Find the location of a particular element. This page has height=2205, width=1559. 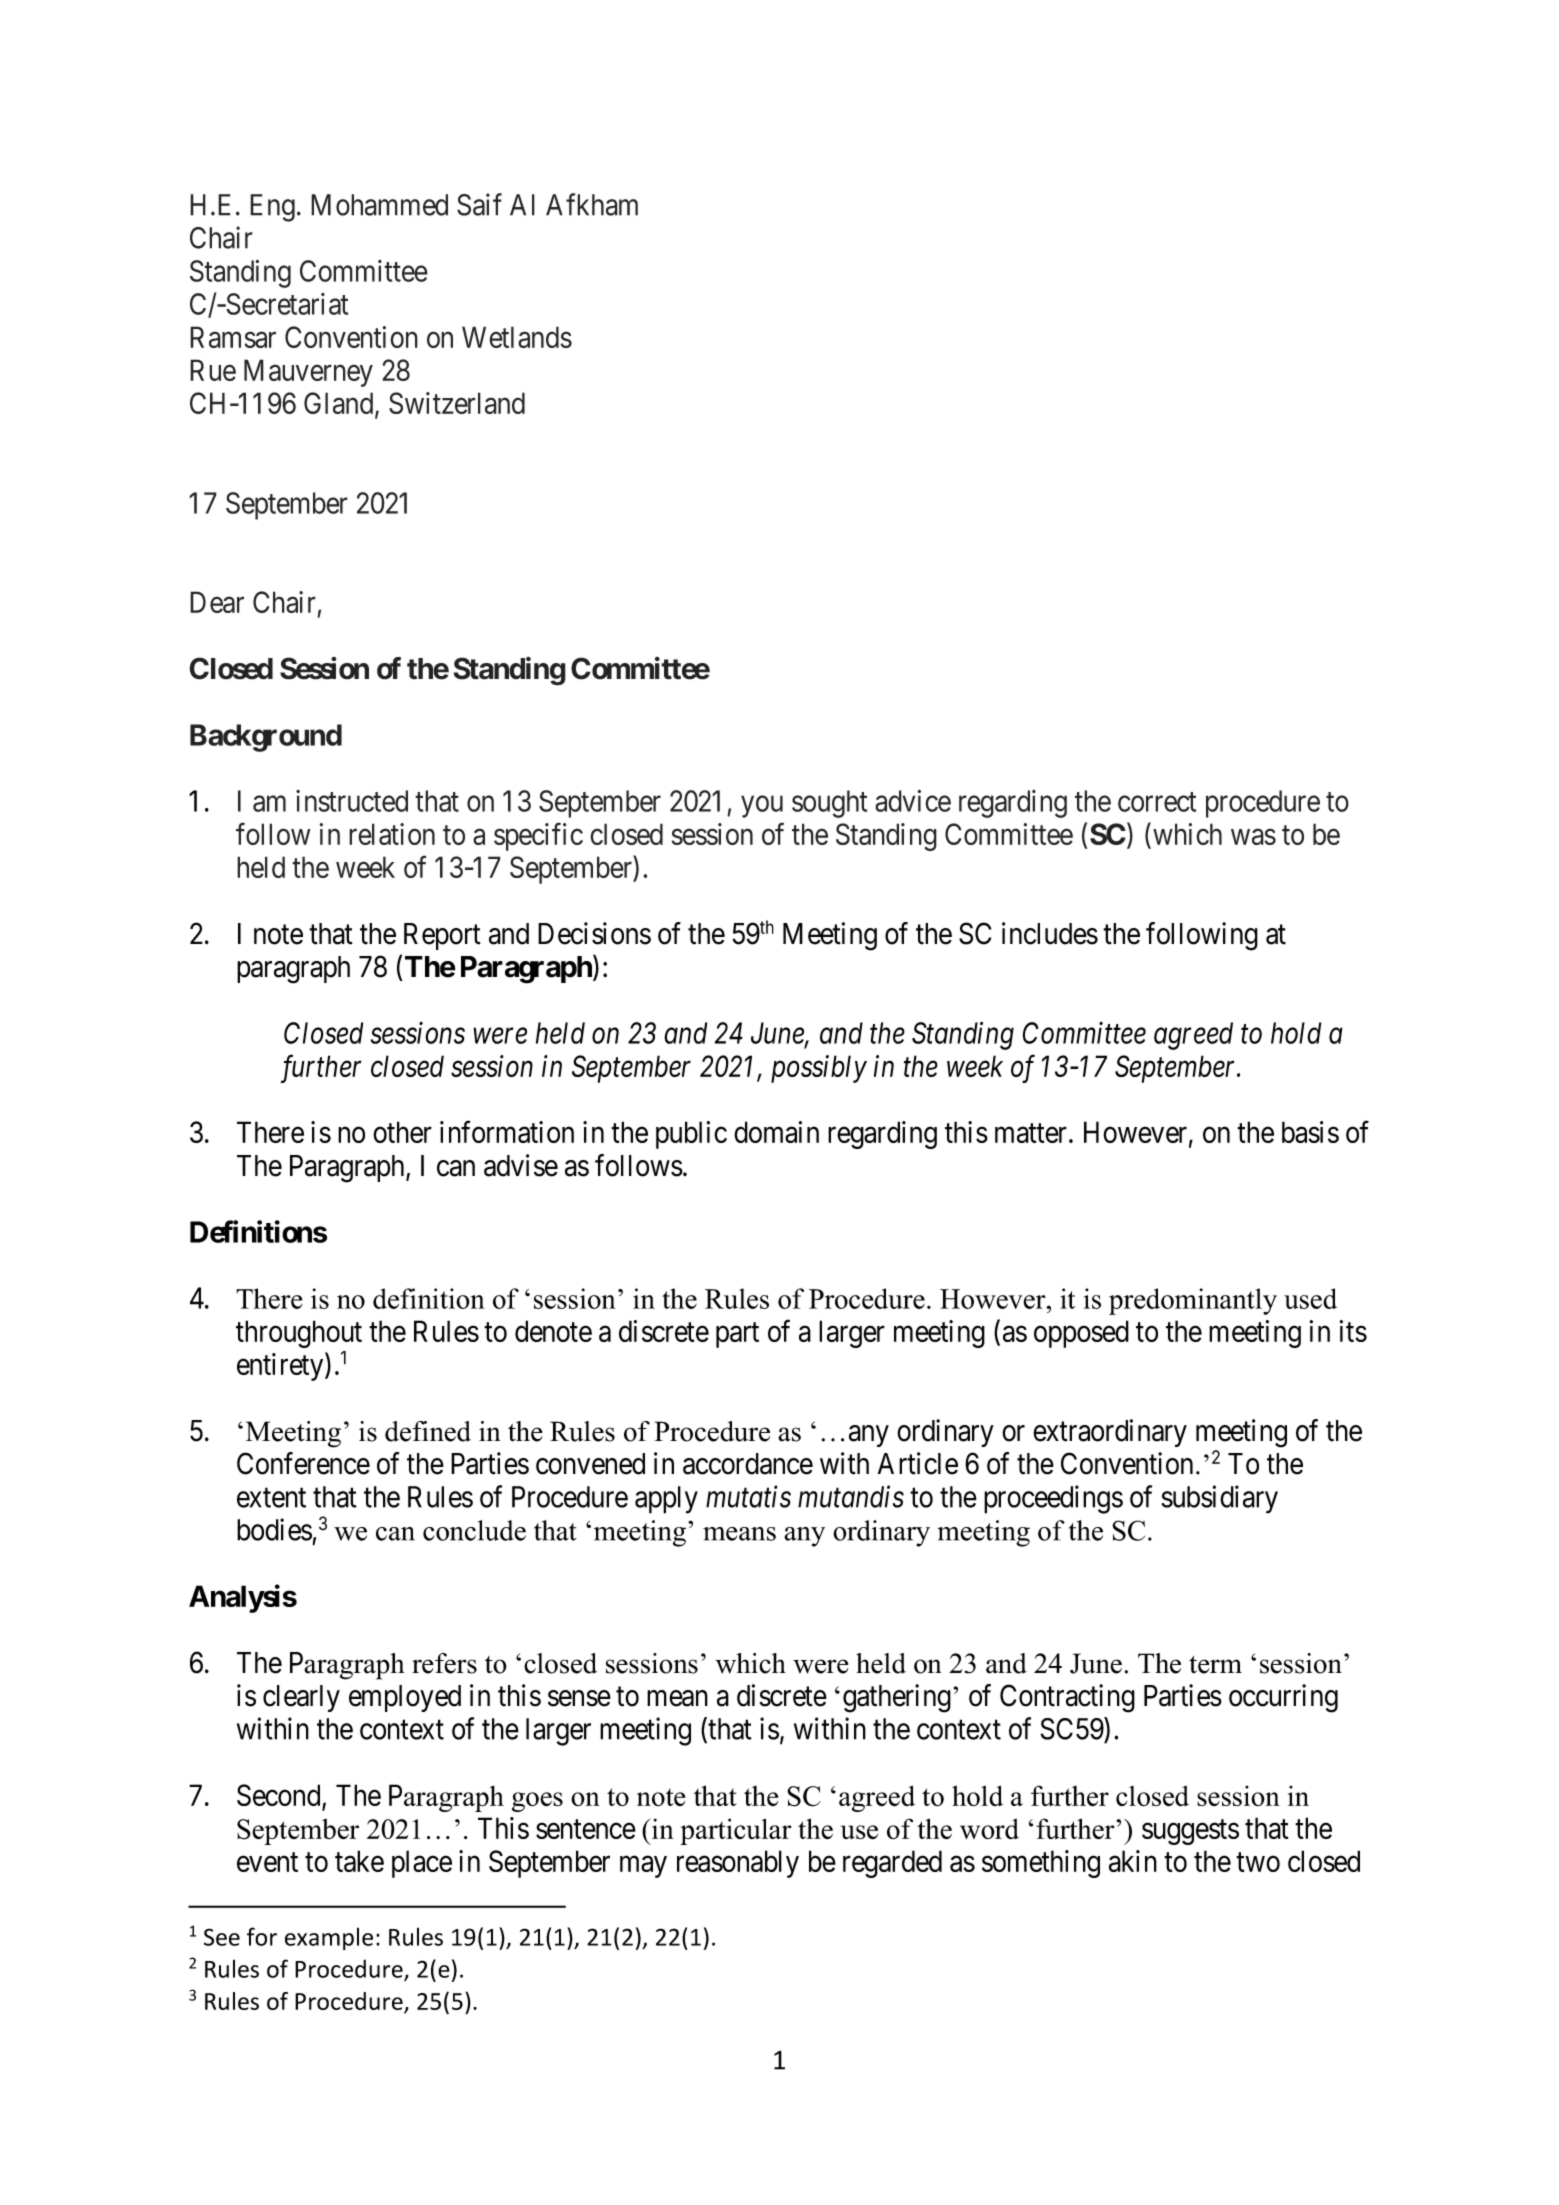

take is located at coordinates (359, 1861).
